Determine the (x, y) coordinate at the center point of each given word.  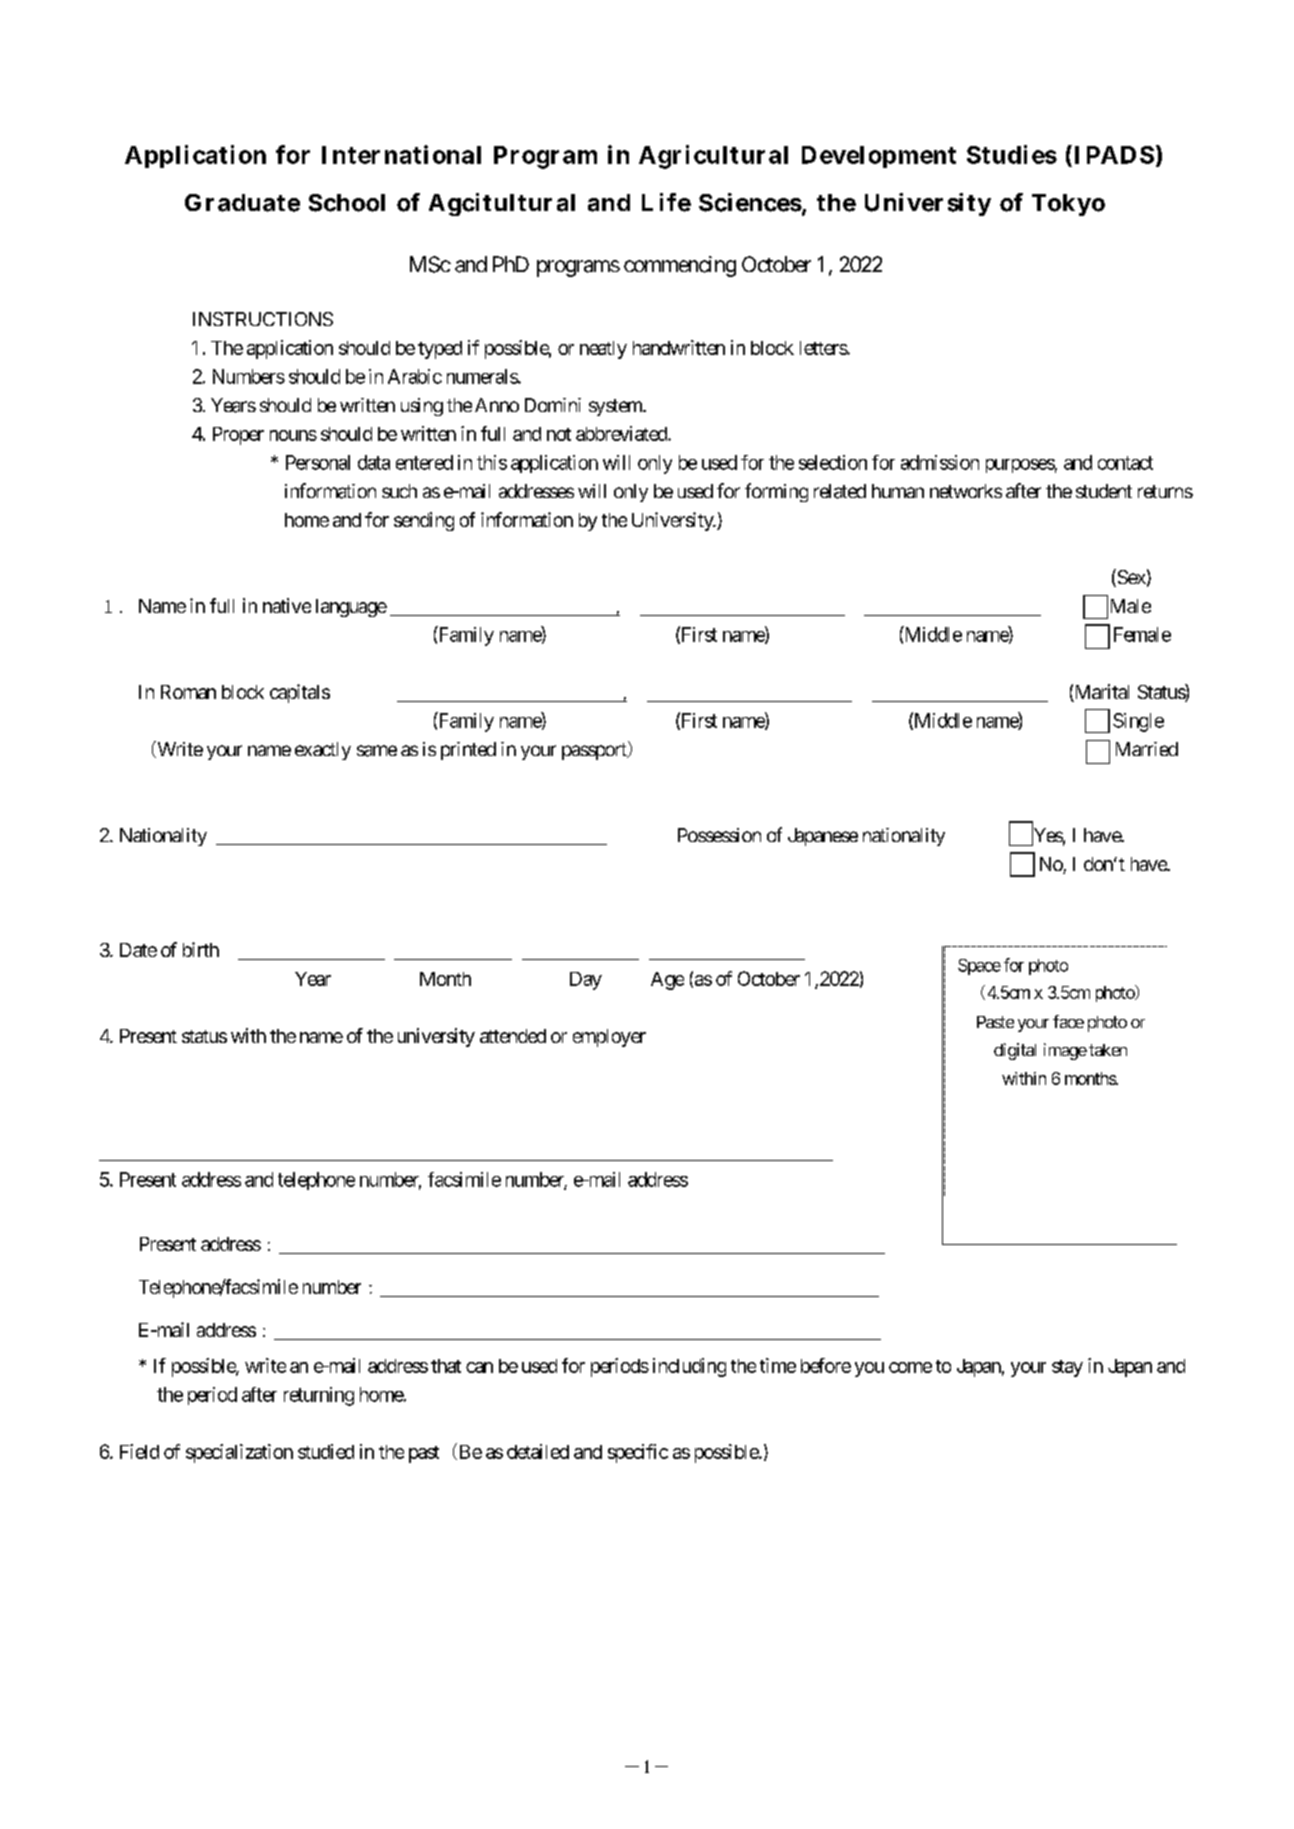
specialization (239, 1453)
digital (1015, 1051)
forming (776, 492)
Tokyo (1068, 205)
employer (609, 1038)
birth (201, 949)
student (1104, 491)
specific (638, 1453)
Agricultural (713, 157)
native (287, 605)
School (347, 203)
